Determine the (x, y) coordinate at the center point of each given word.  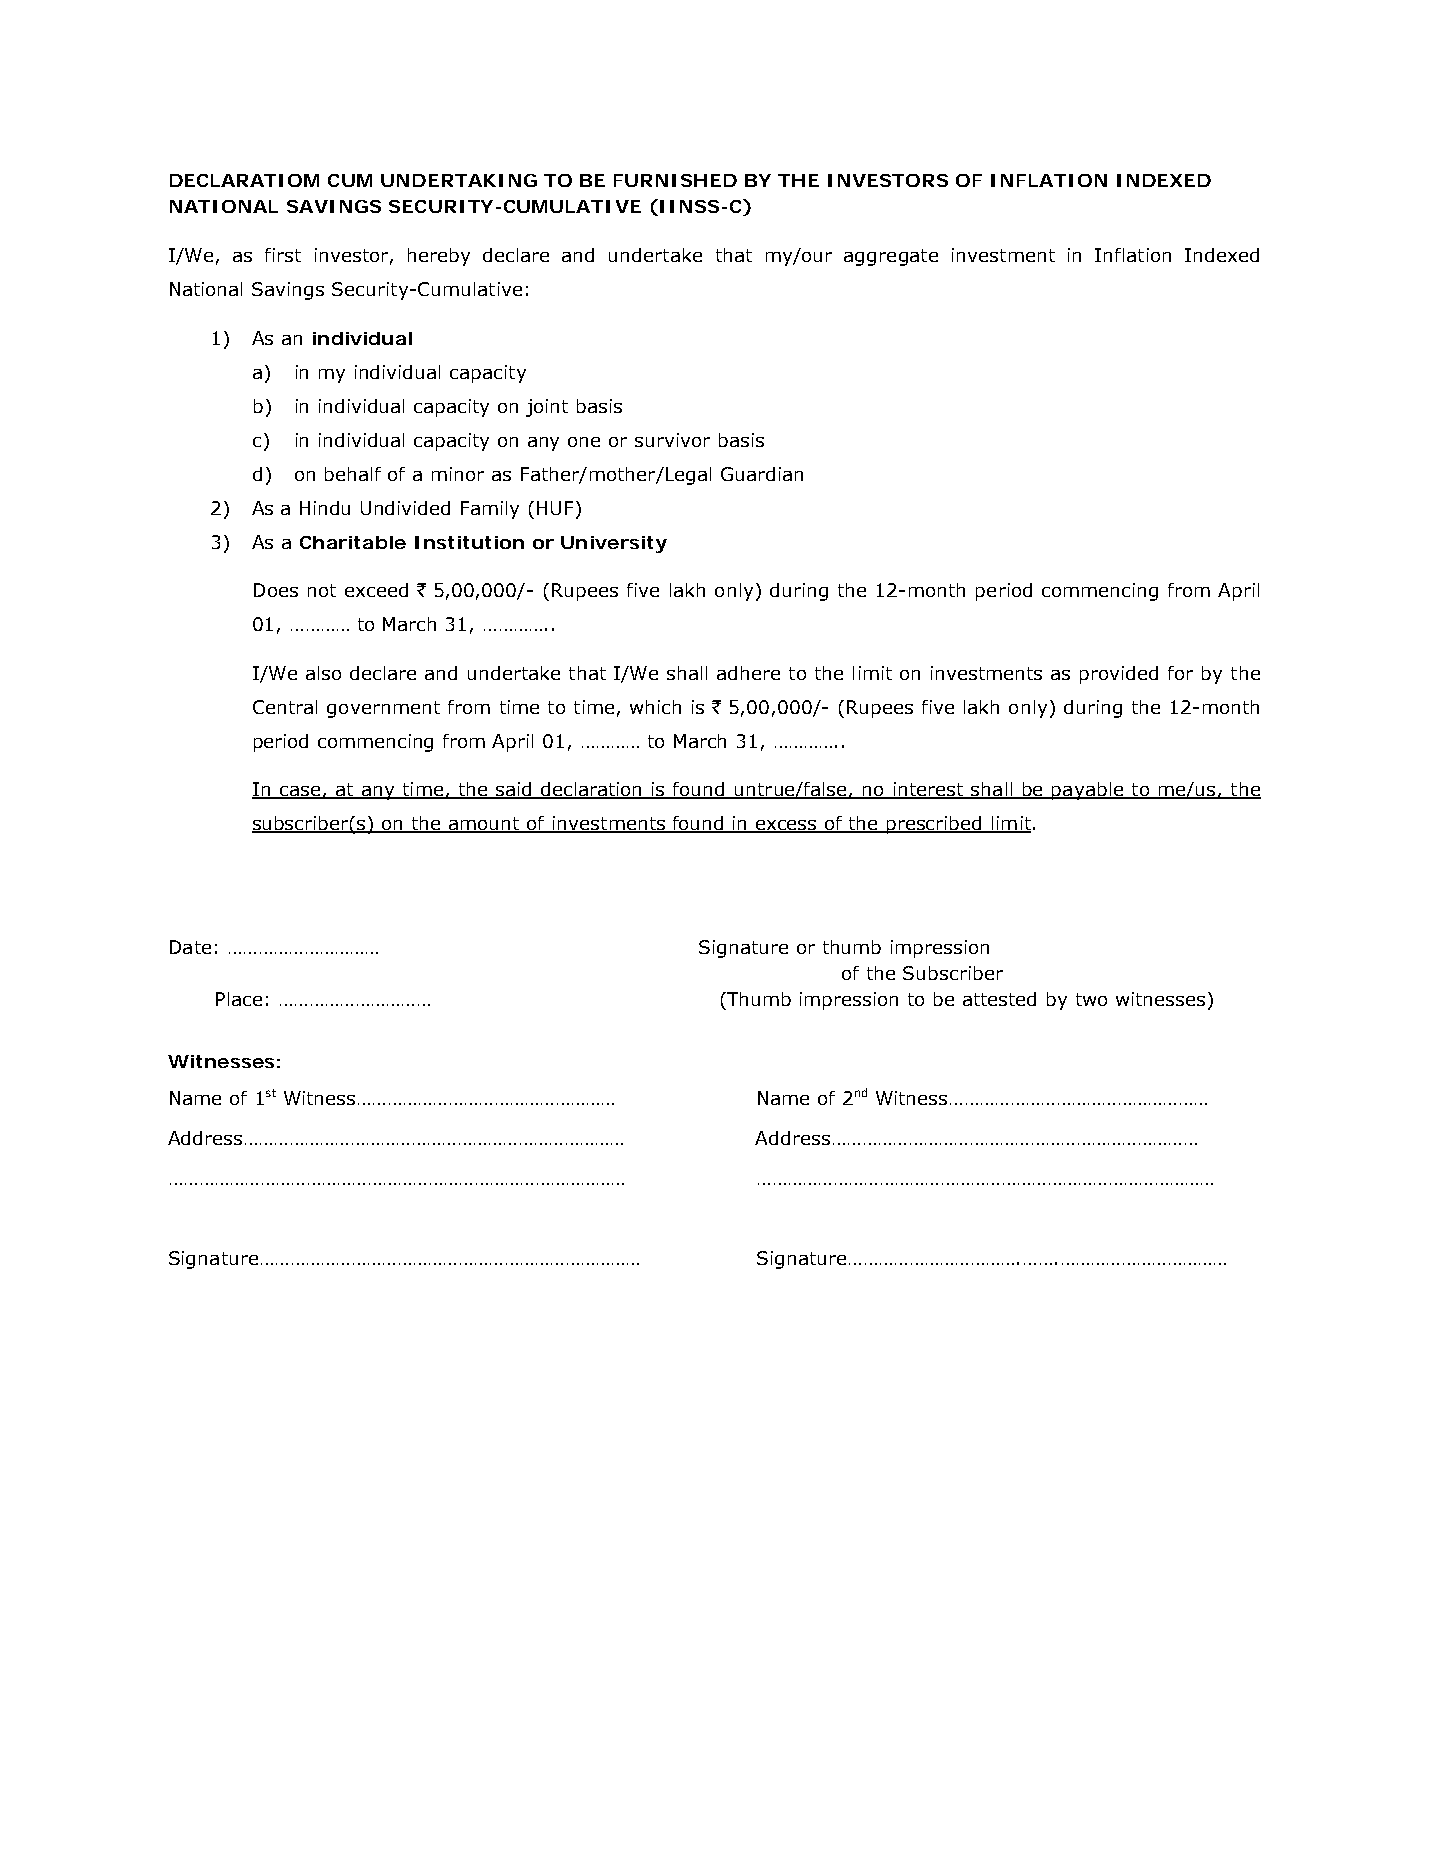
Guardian (762, 474)
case (299, 792)
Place (239, 999)
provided (1119, 675)
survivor (672, 440)
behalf (353, 474)
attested (999, 999)
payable (1088, 791)
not (322, 590)
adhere (748, 673)
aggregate (891, 257)
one (584, 442)
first (283, 255)
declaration (592, 790)
